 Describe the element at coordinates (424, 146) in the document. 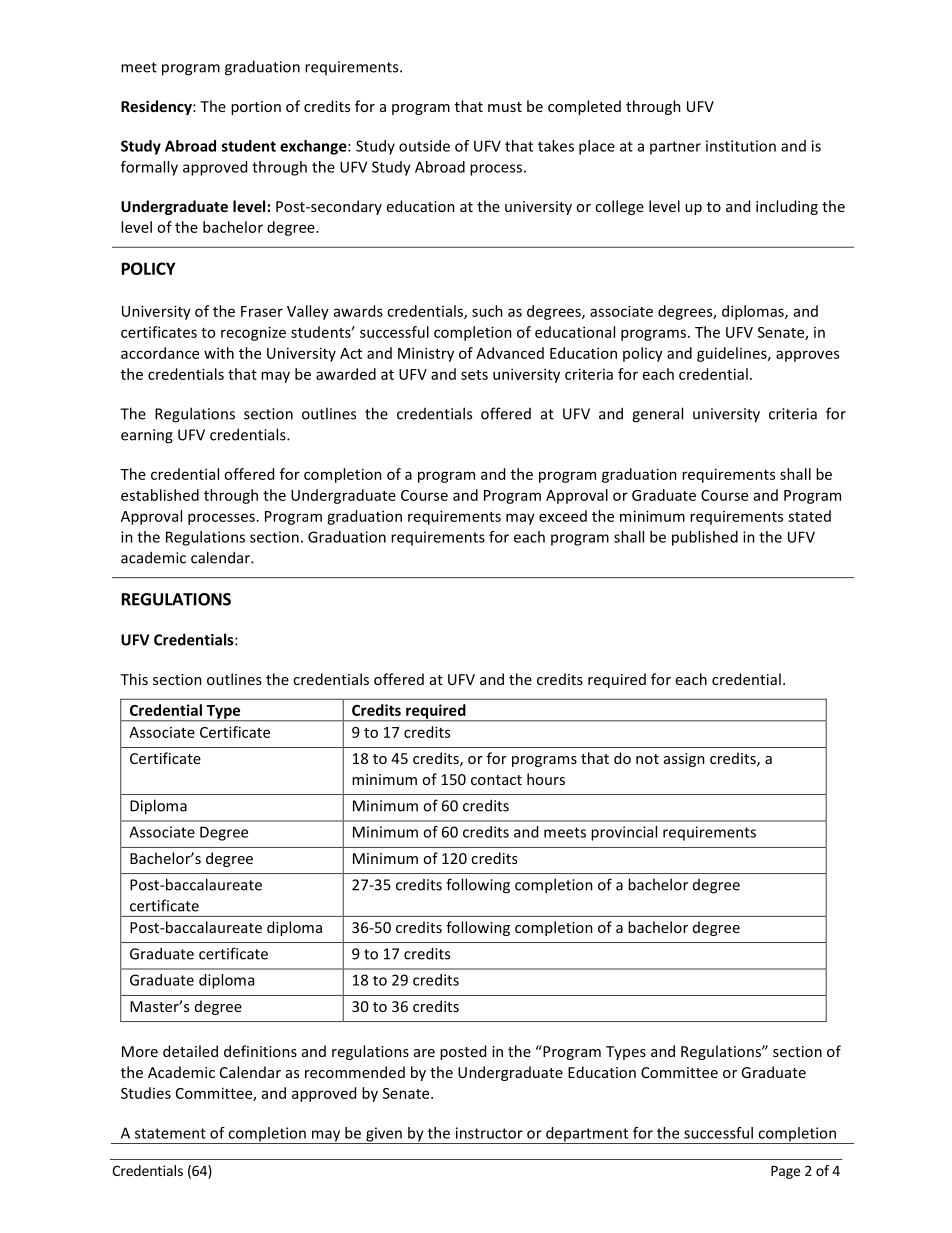

I see `outside` at that location.
